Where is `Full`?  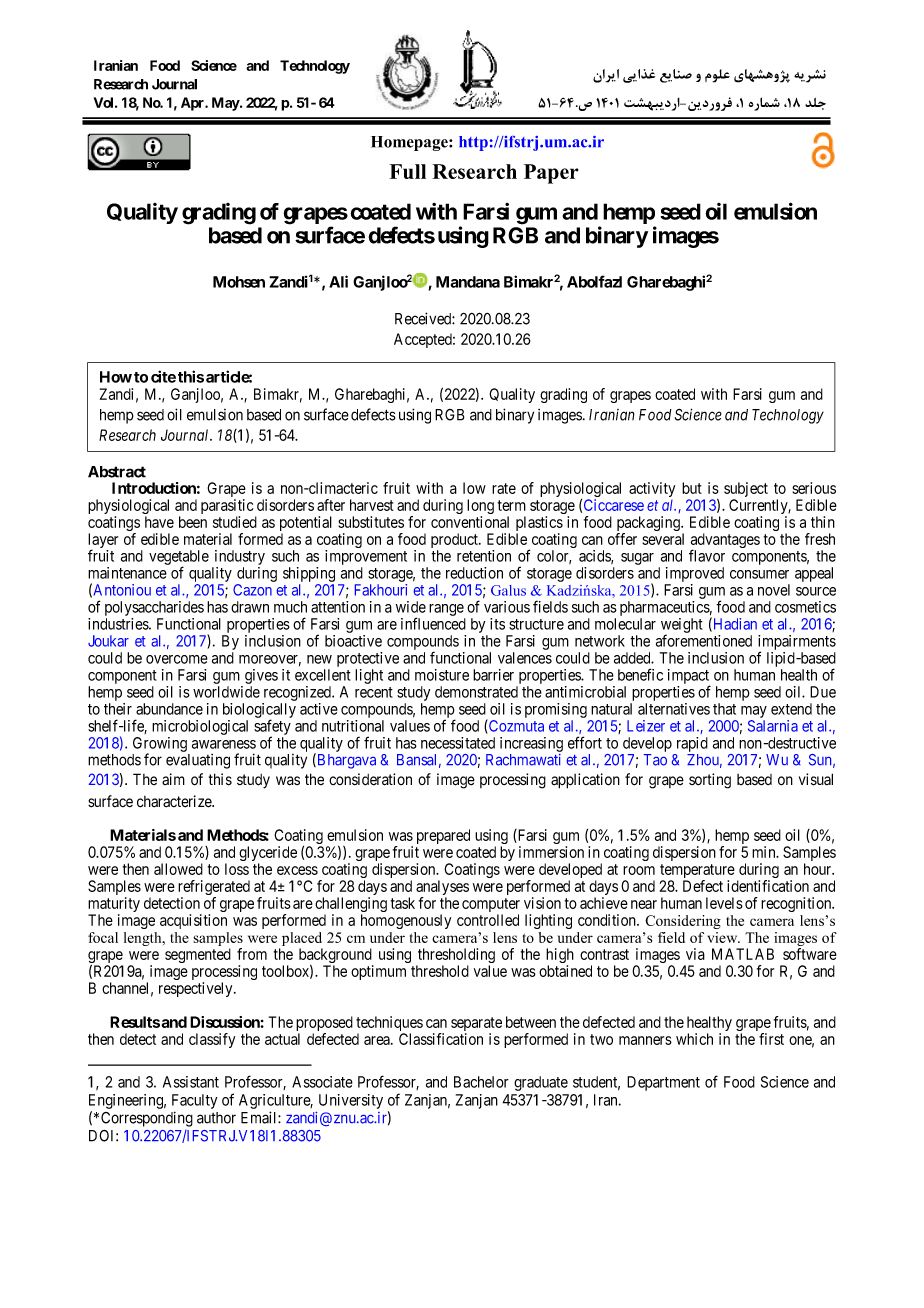
Full is located at coordinates (407, 171).
